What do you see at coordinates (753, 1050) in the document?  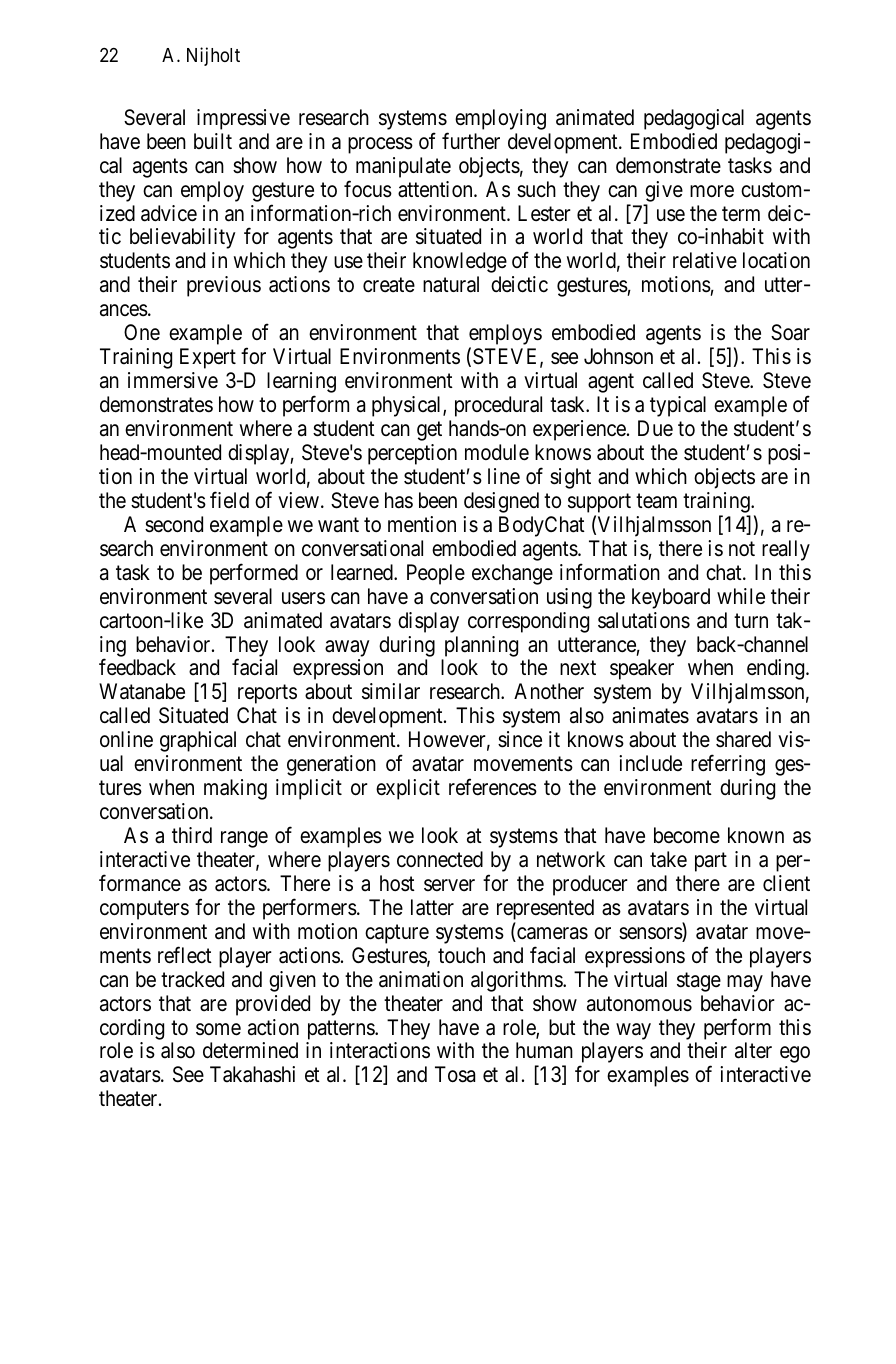 I see `alter` at bounding box center [753, 1050].
